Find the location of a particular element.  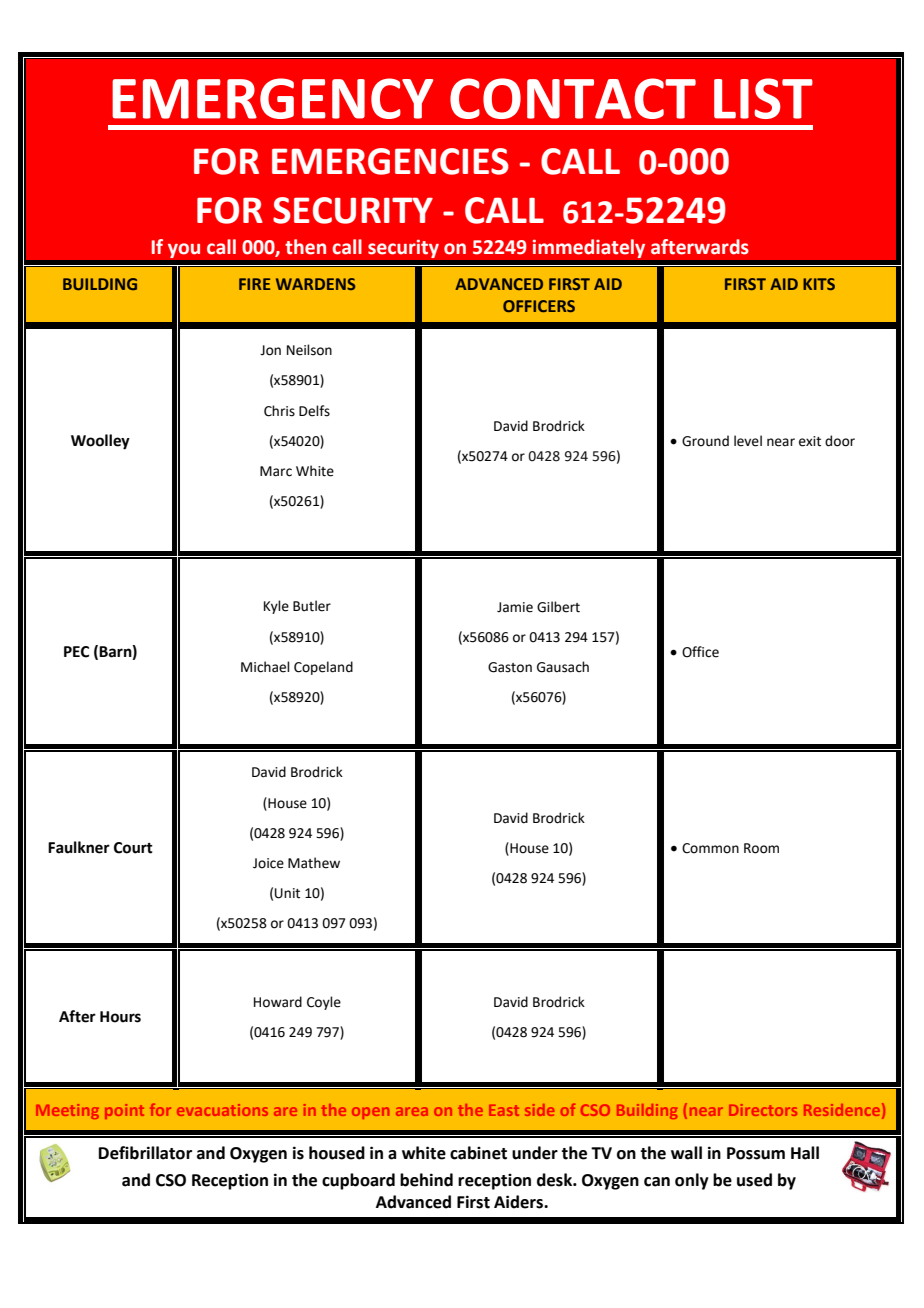

Room is located at coordinates (761, 848).
